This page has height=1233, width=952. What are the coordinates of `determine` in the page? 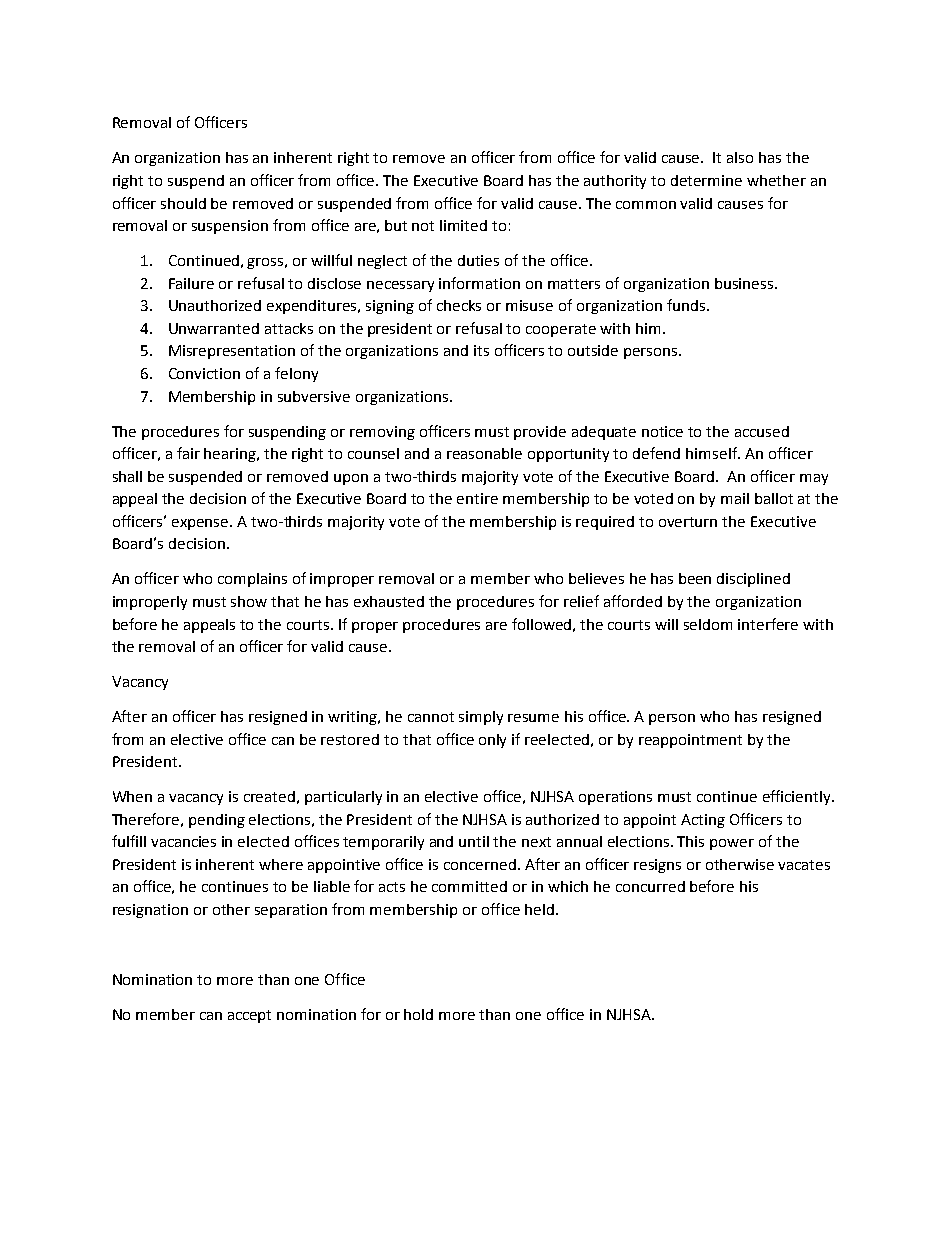 It's located at (706, 180).
